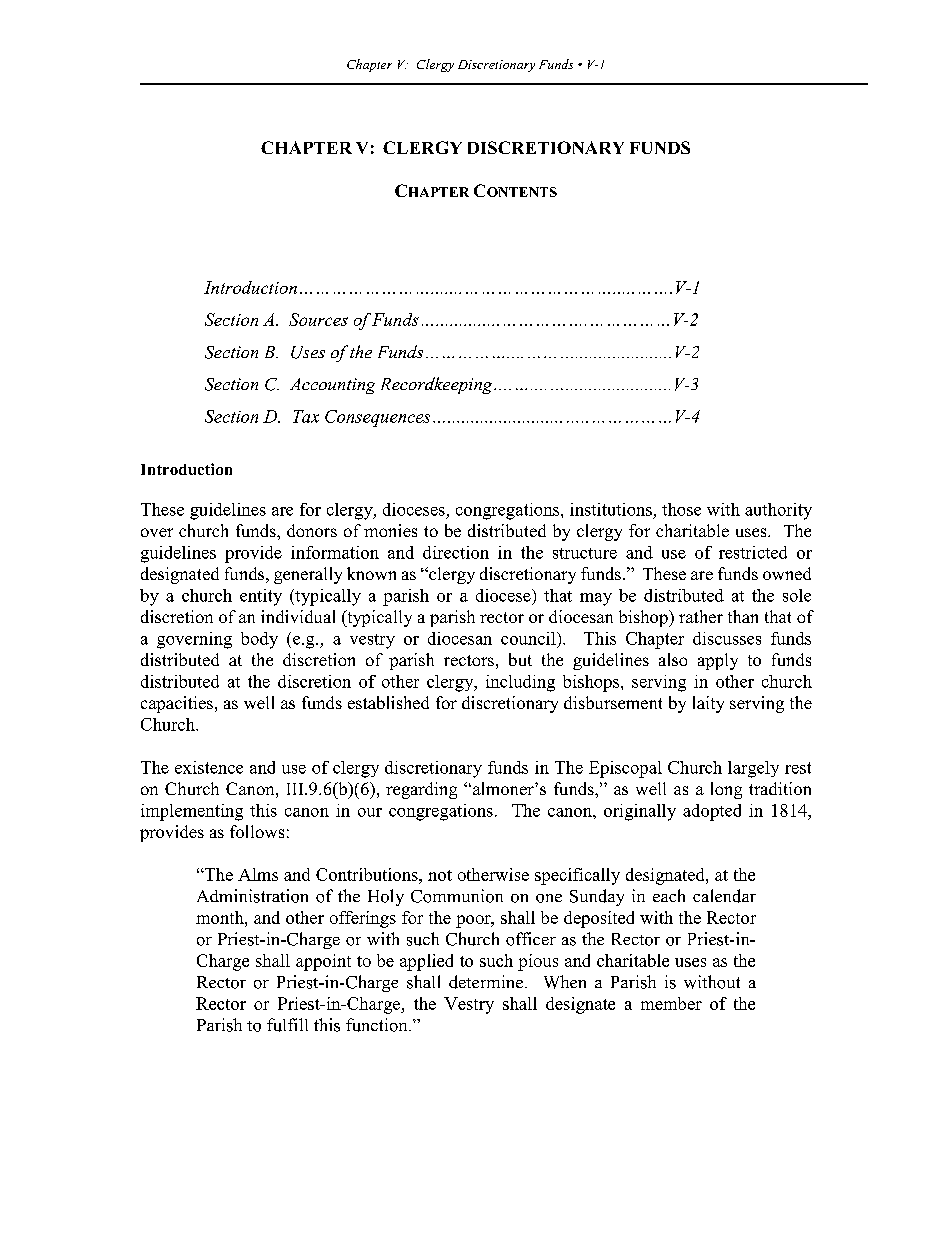 Image resolution: width=952 pixels, height=1233 pixels. I want to click on Accounting, so click(332, 386).
